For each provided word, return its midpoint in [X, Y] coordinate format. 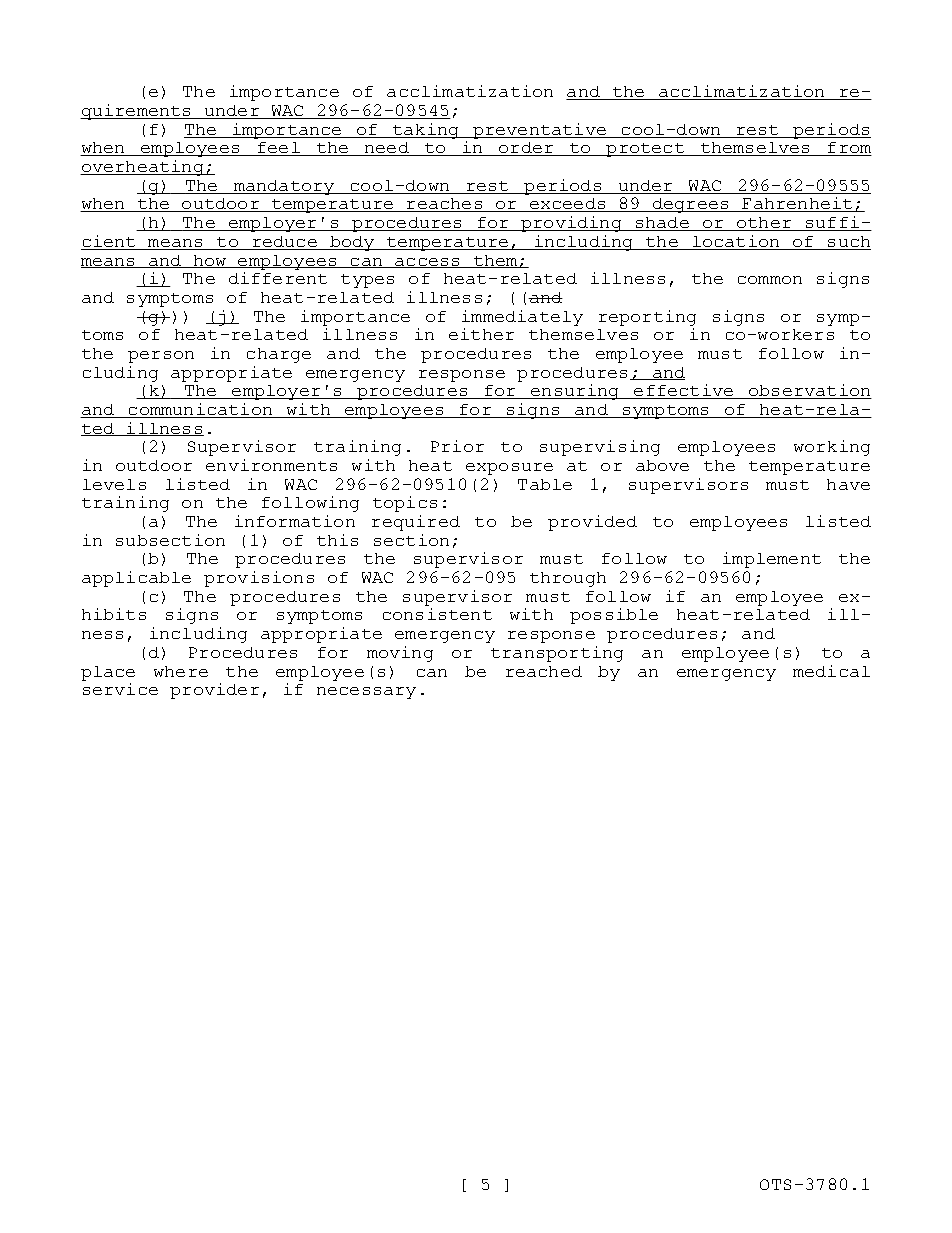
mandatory [283, 187]
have [848, 484]
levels [114, 484]
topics [405, 504]
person [161, 357]
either [481, 334]
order [526, 149]
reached [544, 671]
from [849, 149]
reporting [647, 318]
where [181, 671]
